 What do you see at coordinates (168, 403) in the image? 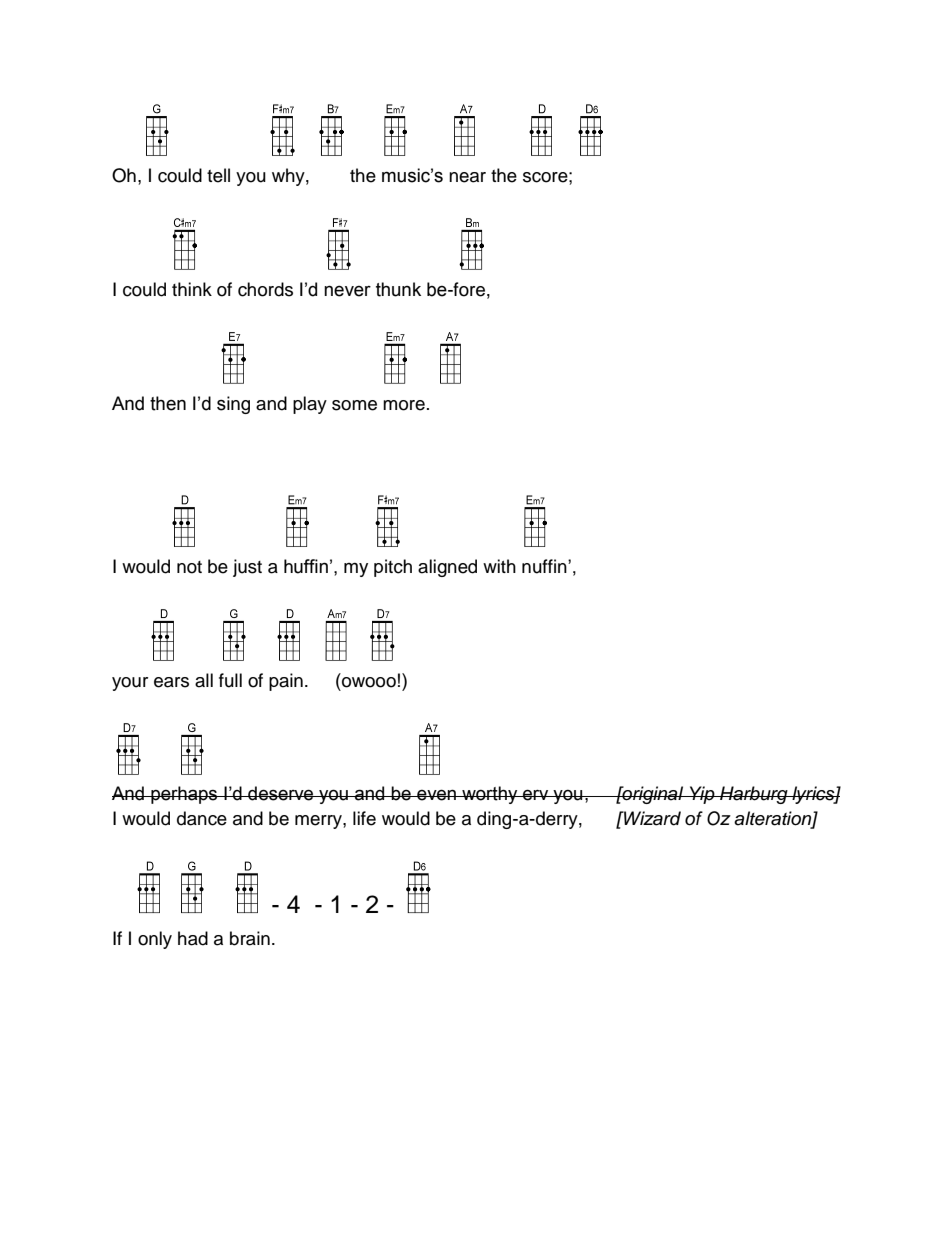
I see `then` at bounding box center [168, 403].
